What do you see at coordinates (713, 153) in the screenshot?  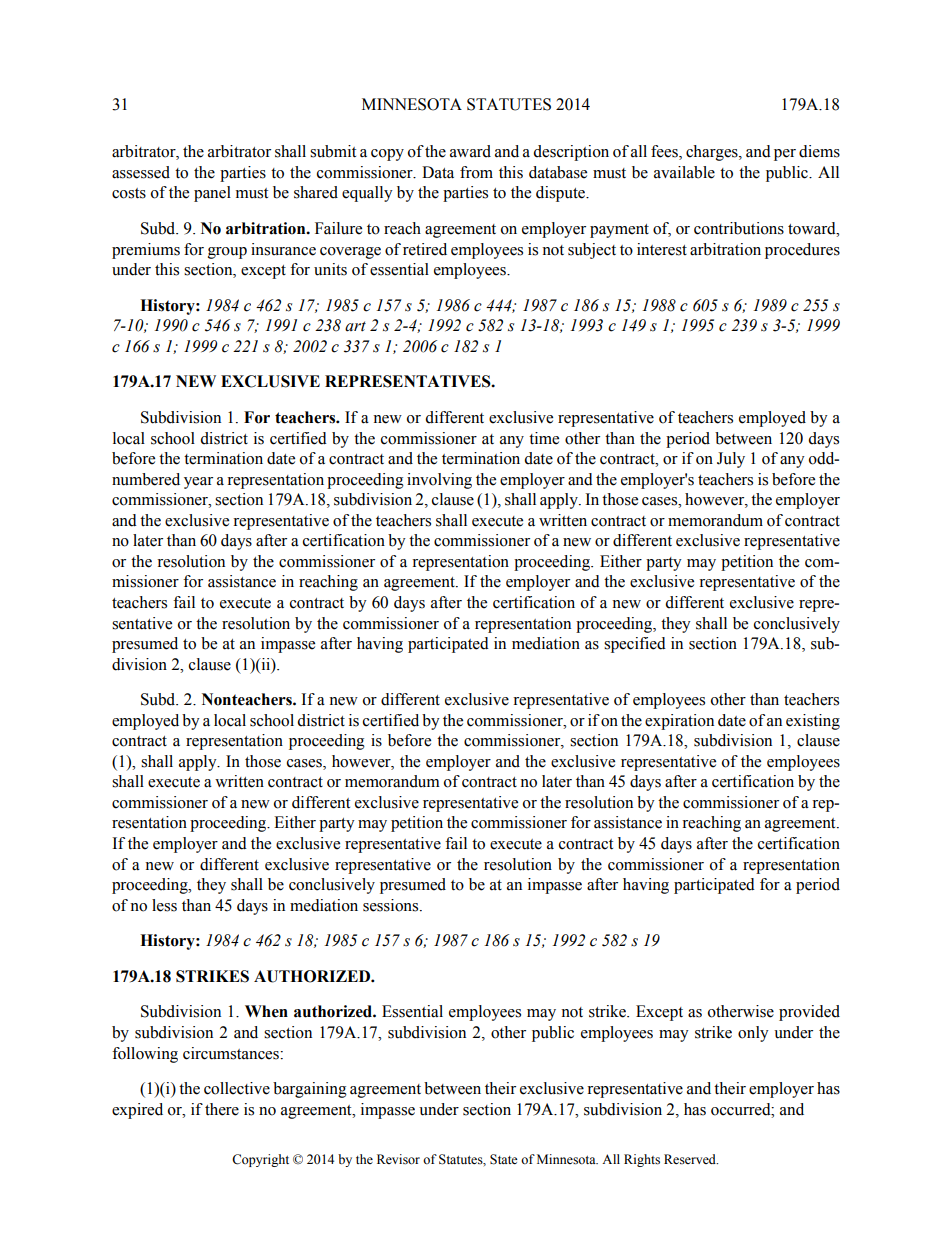 I see `charges` at bounding box center [713, 153].
